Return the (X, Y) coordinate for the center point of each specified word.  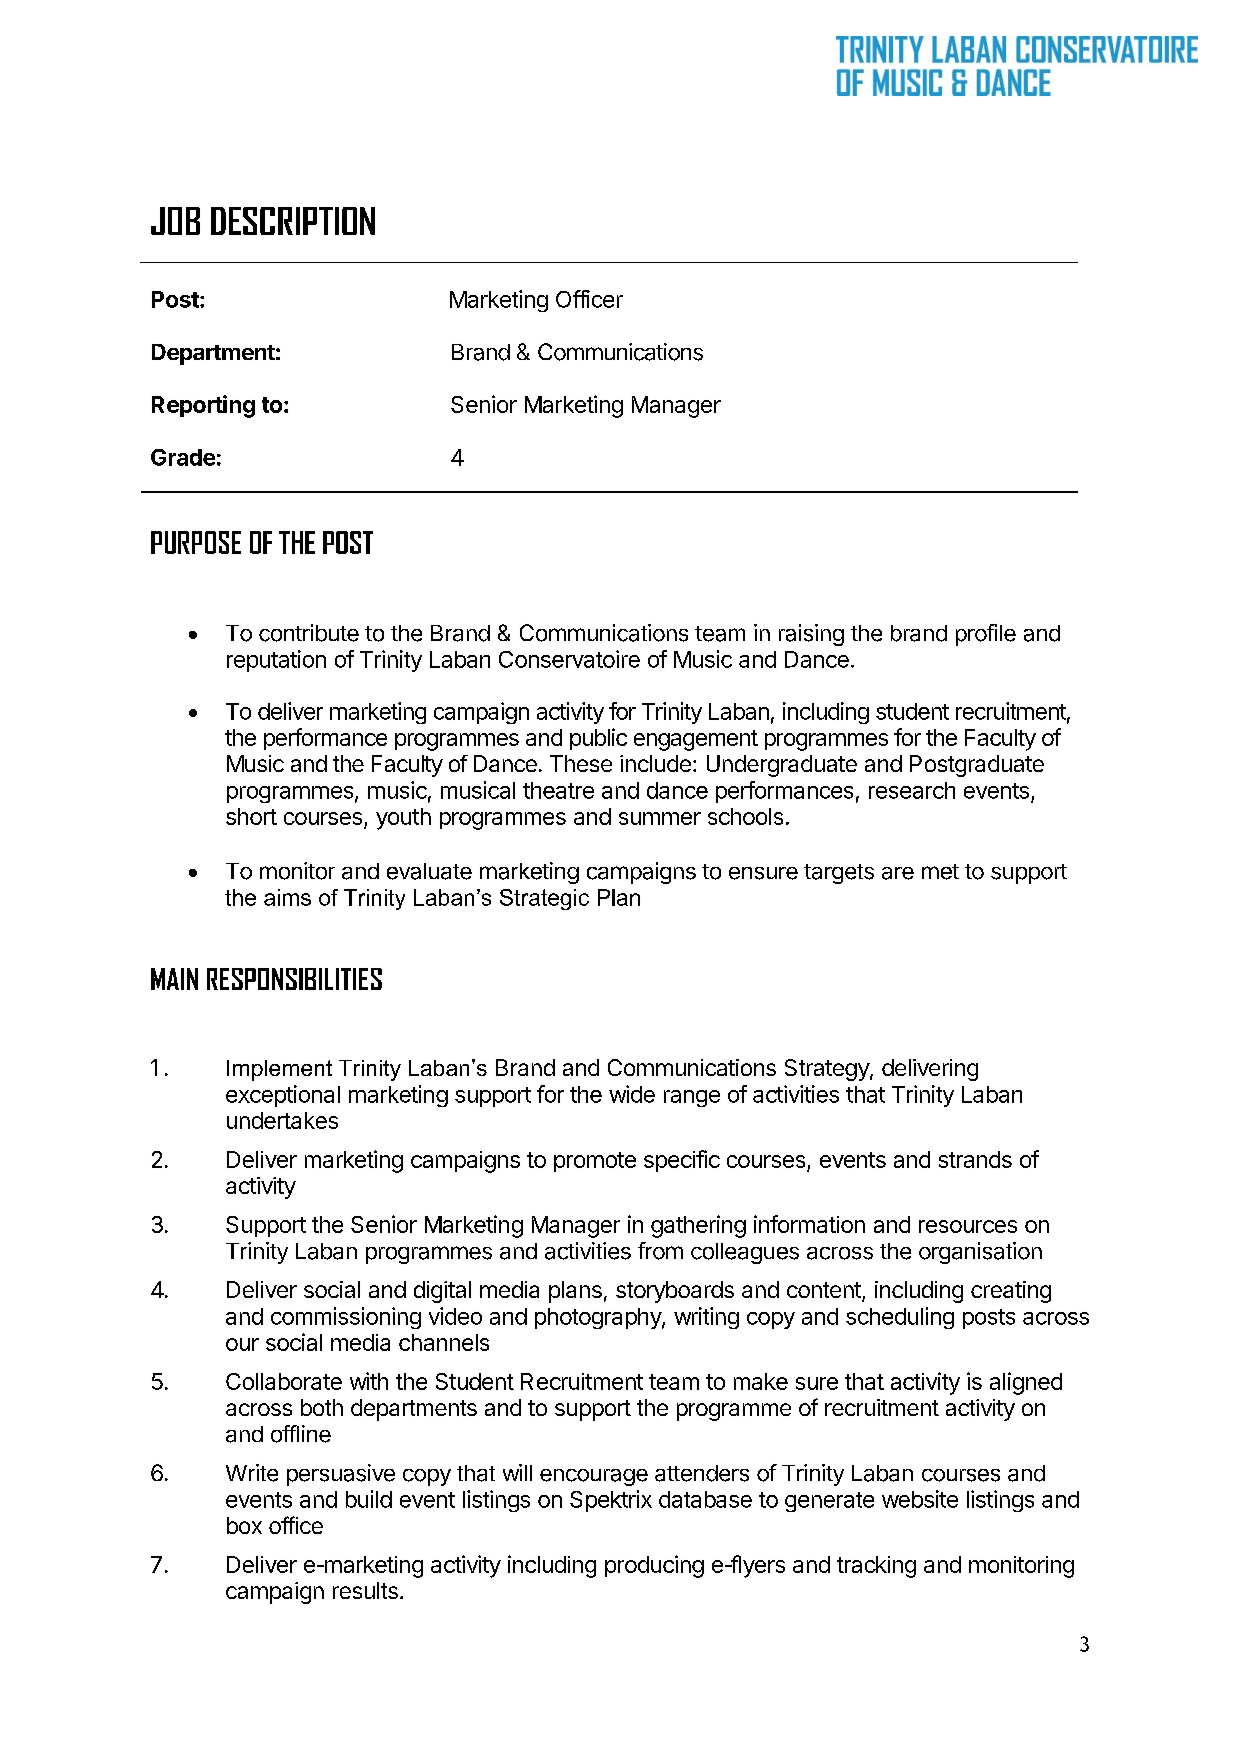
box (244, 1525)
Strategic (544, 899)
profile (986, 635)
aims (287, 897)
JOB (175, 221)
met (940, 872)
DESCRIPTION (293, 221)
